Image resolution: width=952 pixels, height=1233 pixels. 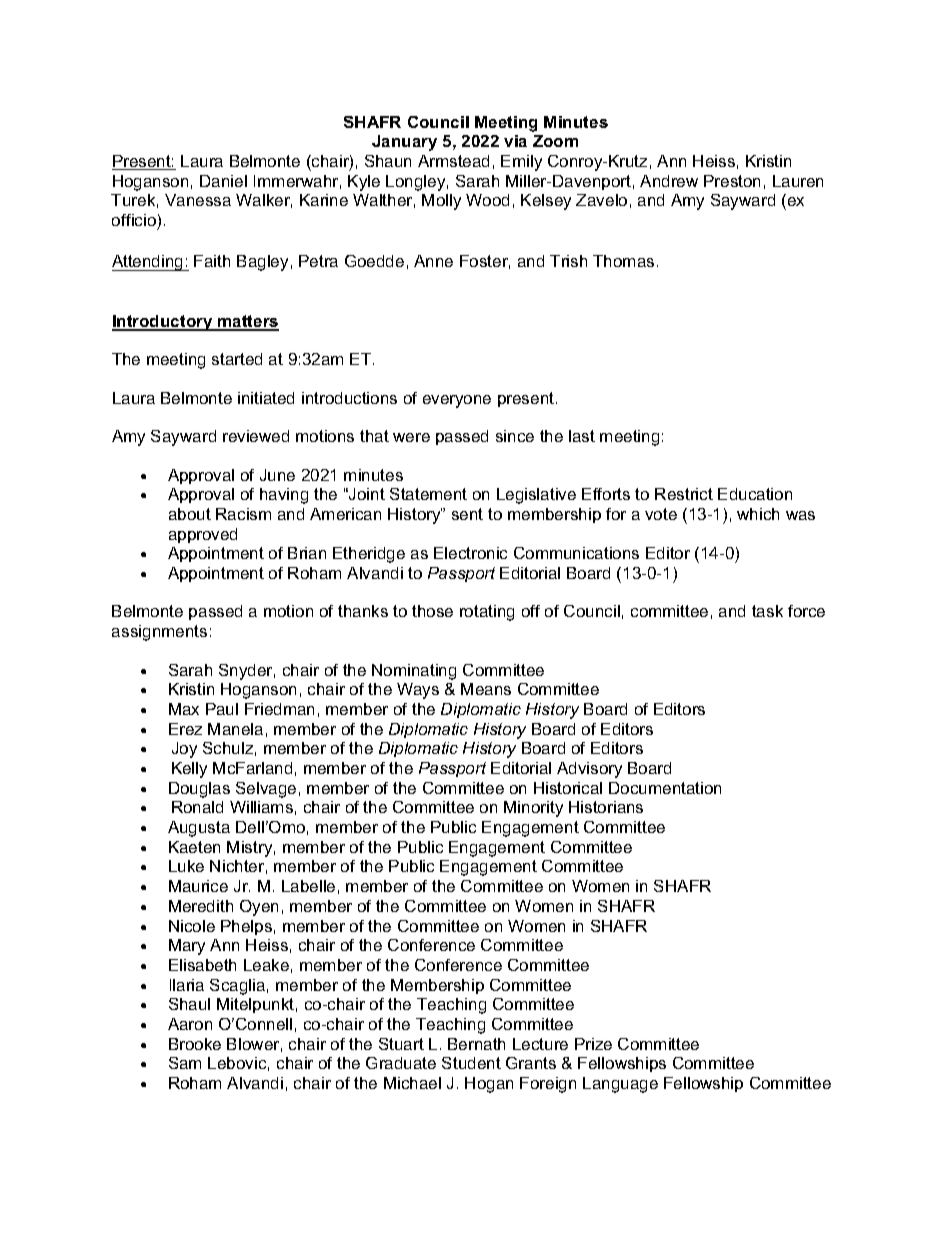 What do you see at coordinates (487, 613) in the document?
I see `rotating` at bounding box center [487, 613].
